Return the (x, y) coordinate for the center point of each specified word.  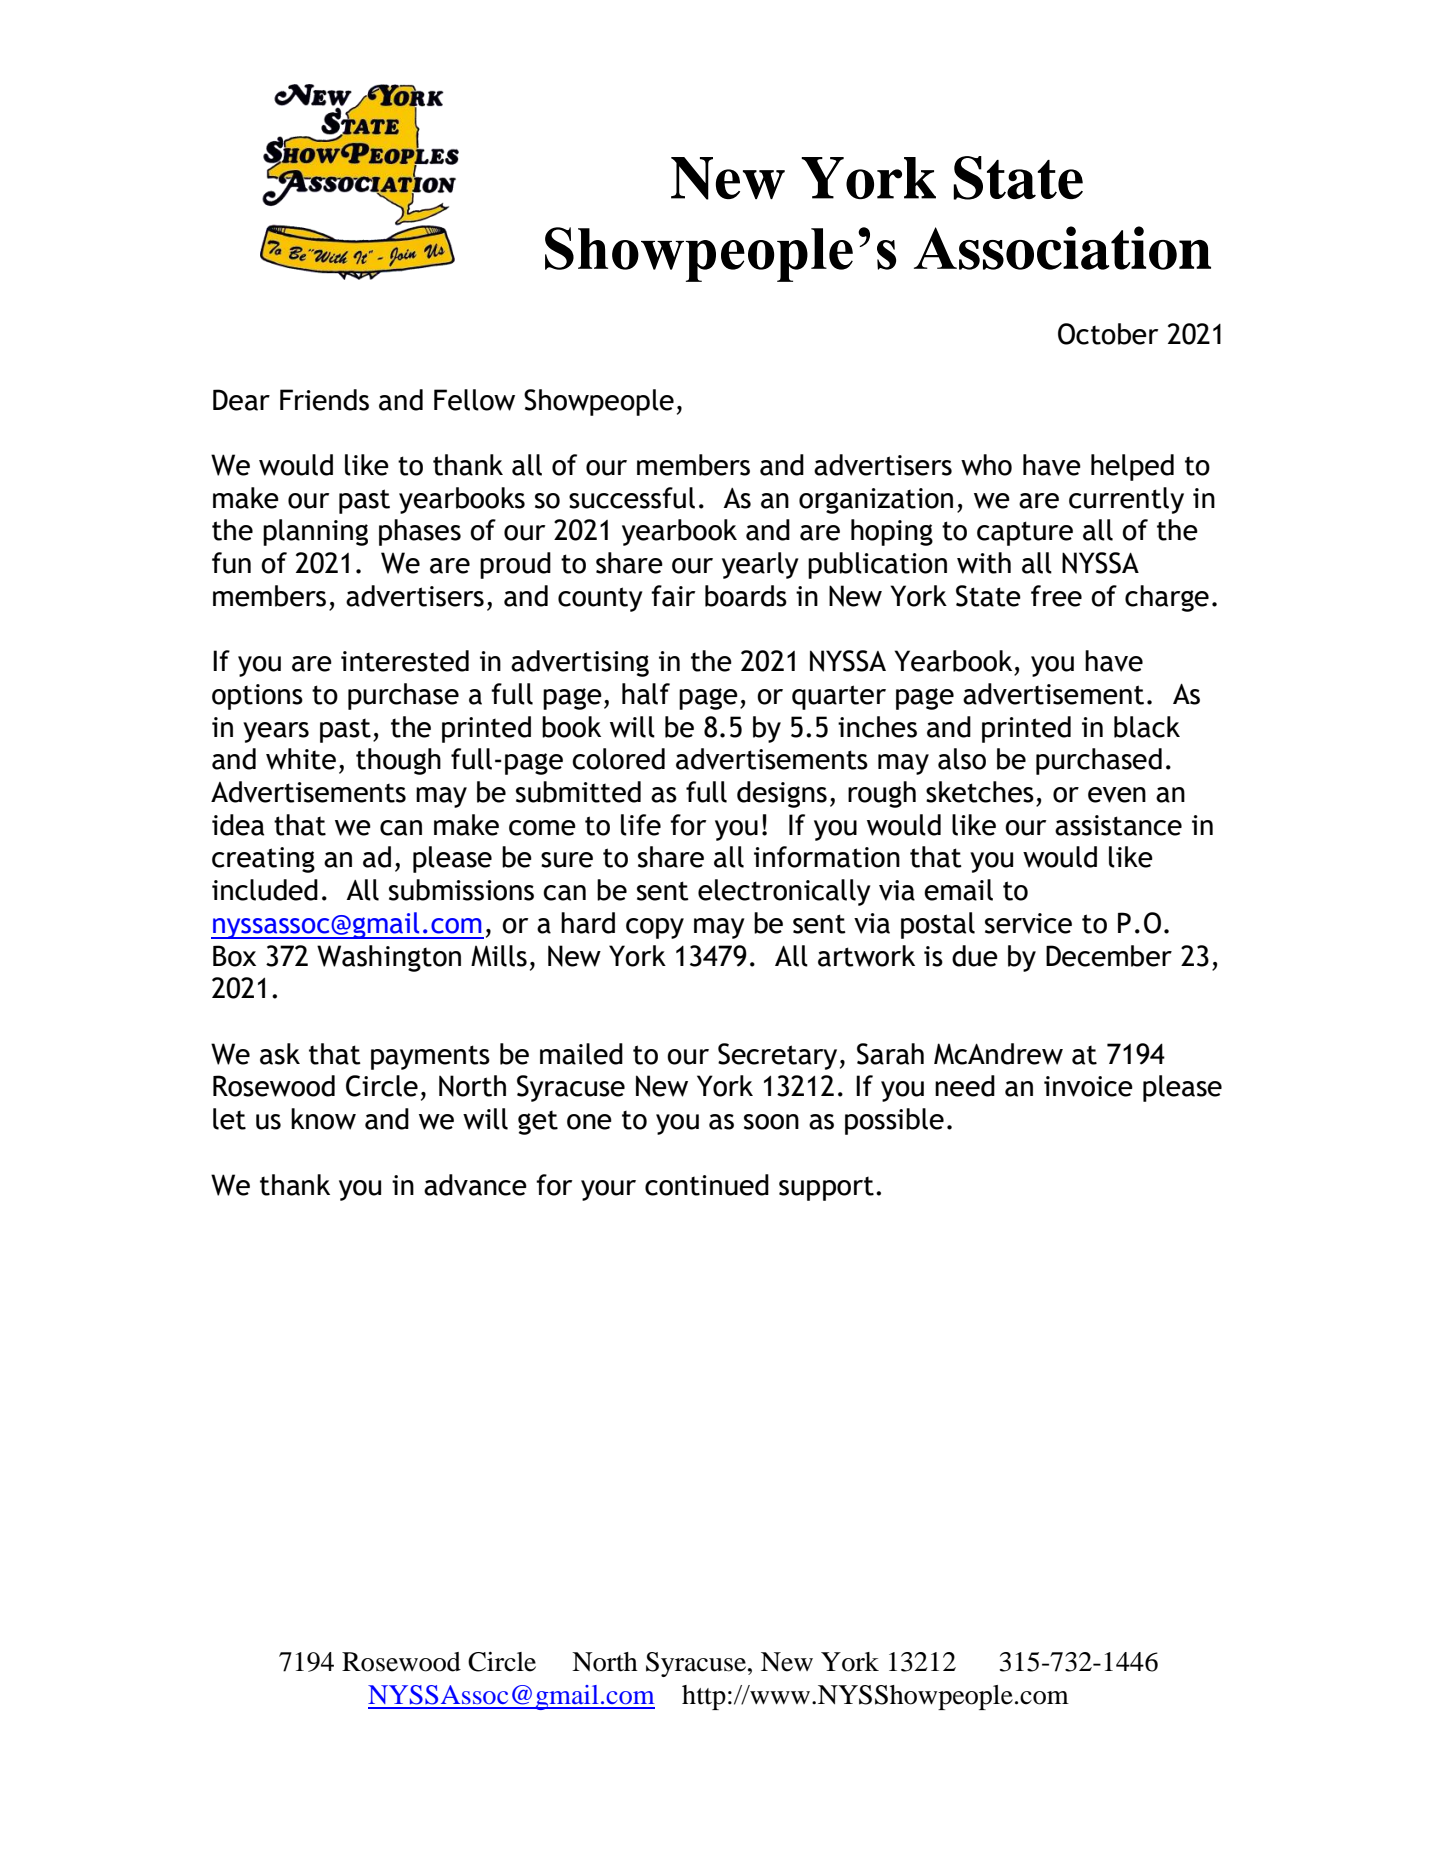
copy (655, 928)
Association (1062, 248)
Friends (324, 400)
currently (1126, 500)
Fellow (474, 400)
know (323, 1119)
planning (315, 532)
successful (632, 498)
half (646, 694)
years (276, 732)
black (1147, 727)
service (1028, 923)
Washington (389, 958)
